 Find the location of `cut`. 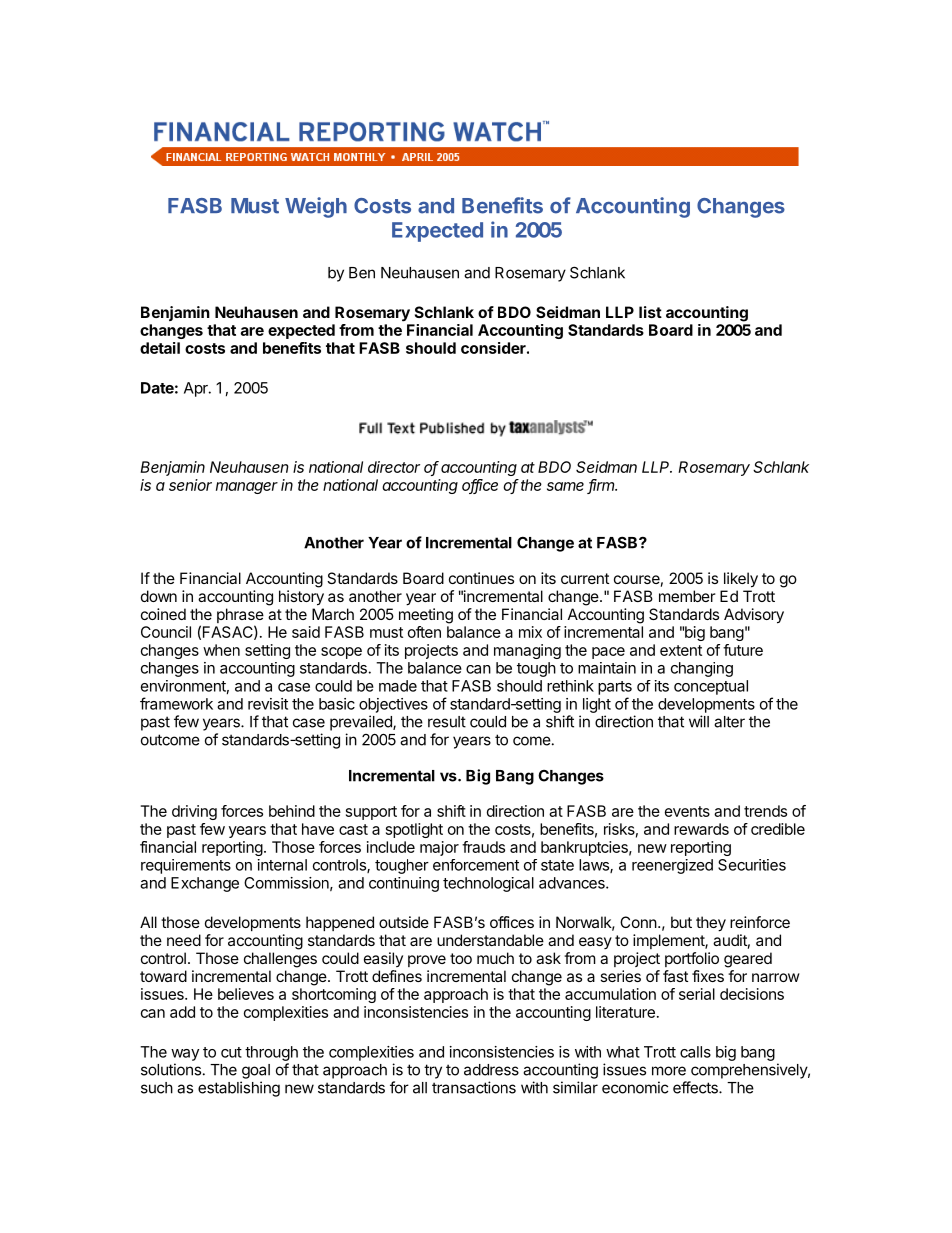

cut is located at coordinates (231, 1052).
